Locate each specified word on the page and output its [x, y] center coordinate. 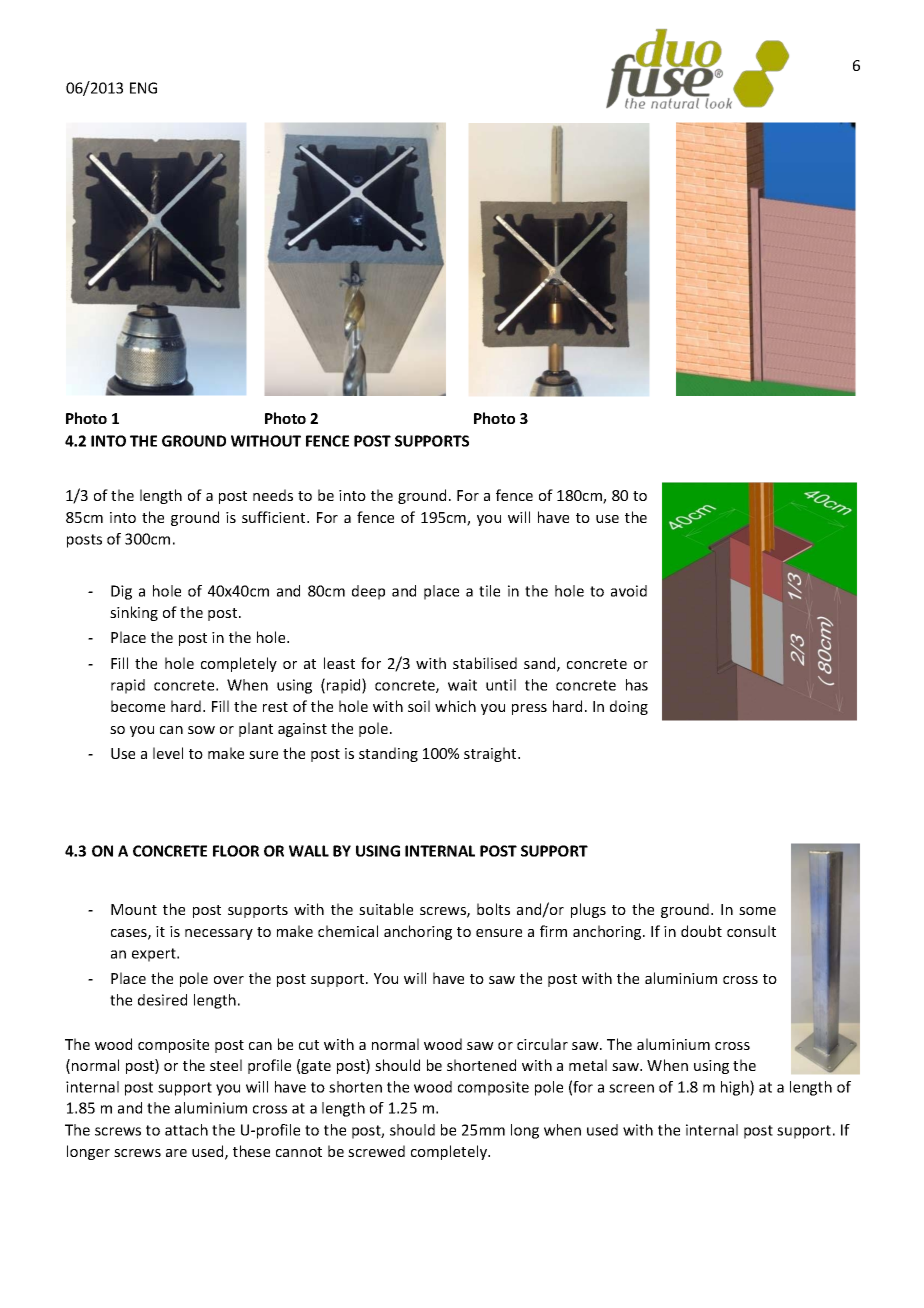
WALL [309, 851]
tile [489, 591]
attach [186, 1130]
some [757, 911]
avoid [629, 591]
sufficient [275, 517]
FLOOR [236, 851]
